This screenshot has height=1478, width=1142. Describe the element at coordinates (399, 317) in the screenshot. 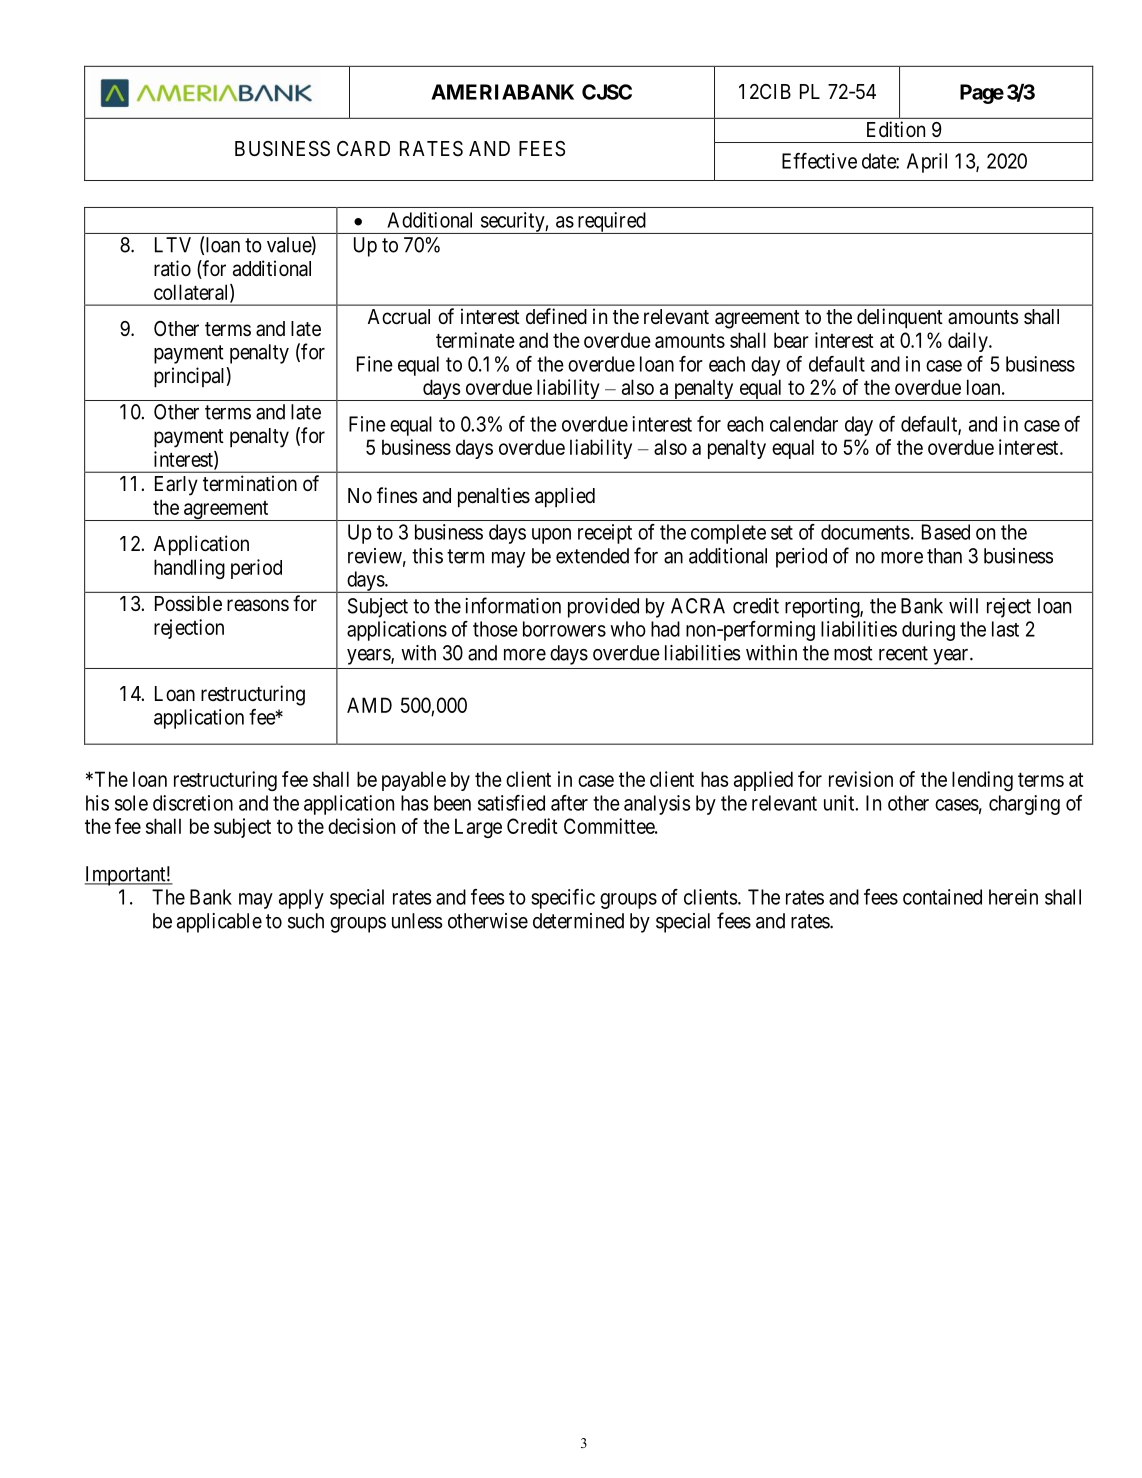

I see `Accrual` at that location.
